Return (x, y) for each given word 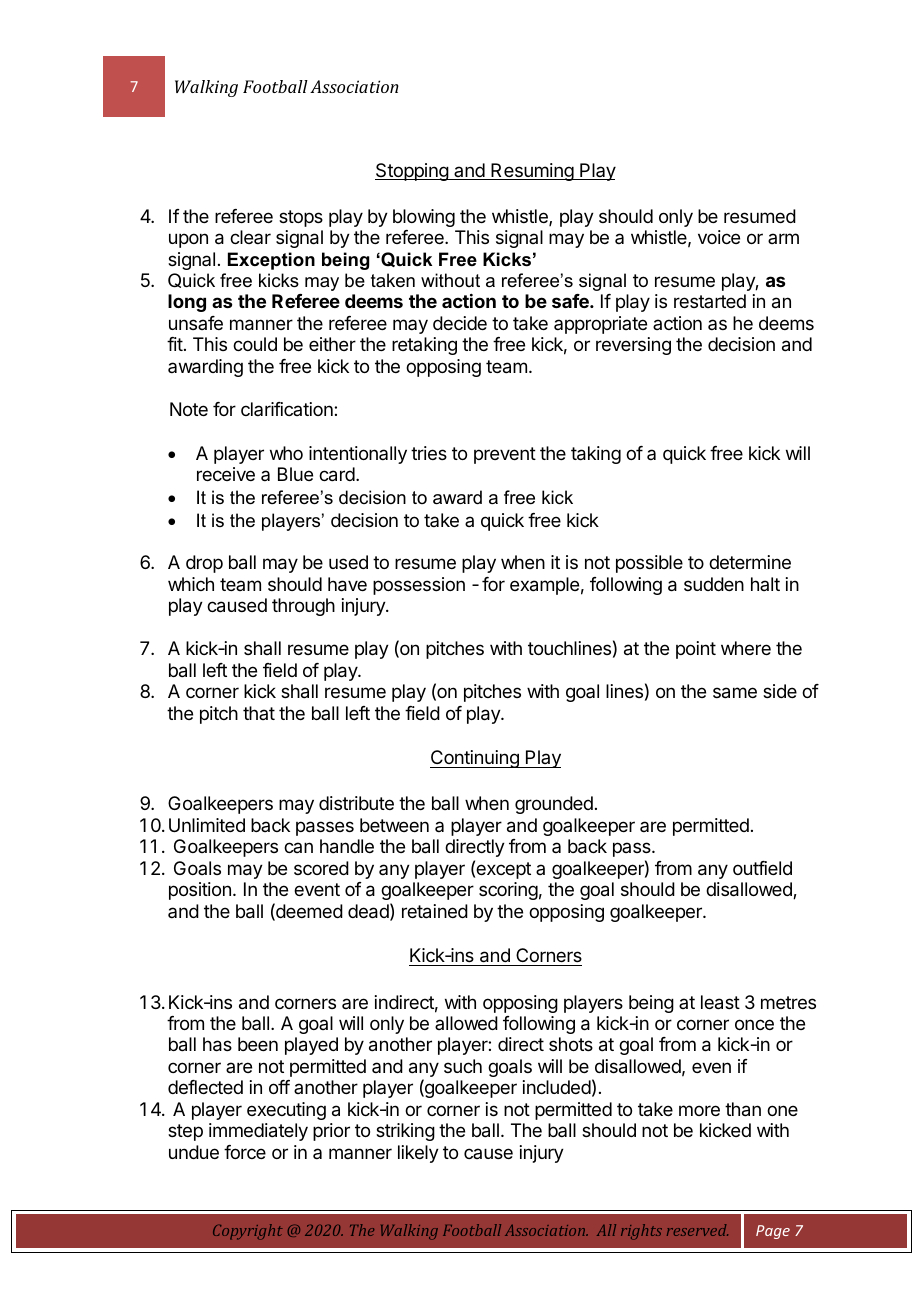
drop (204, 564)
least (720, 1002)
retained (435, 911)
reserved (697, 1230)
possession (419, 586)
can (298, 847)
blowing (424, 218)
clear (250, 237)
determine (750, 562)
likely (418, 1154)
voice (719, 237)
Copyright (248, 1232)
